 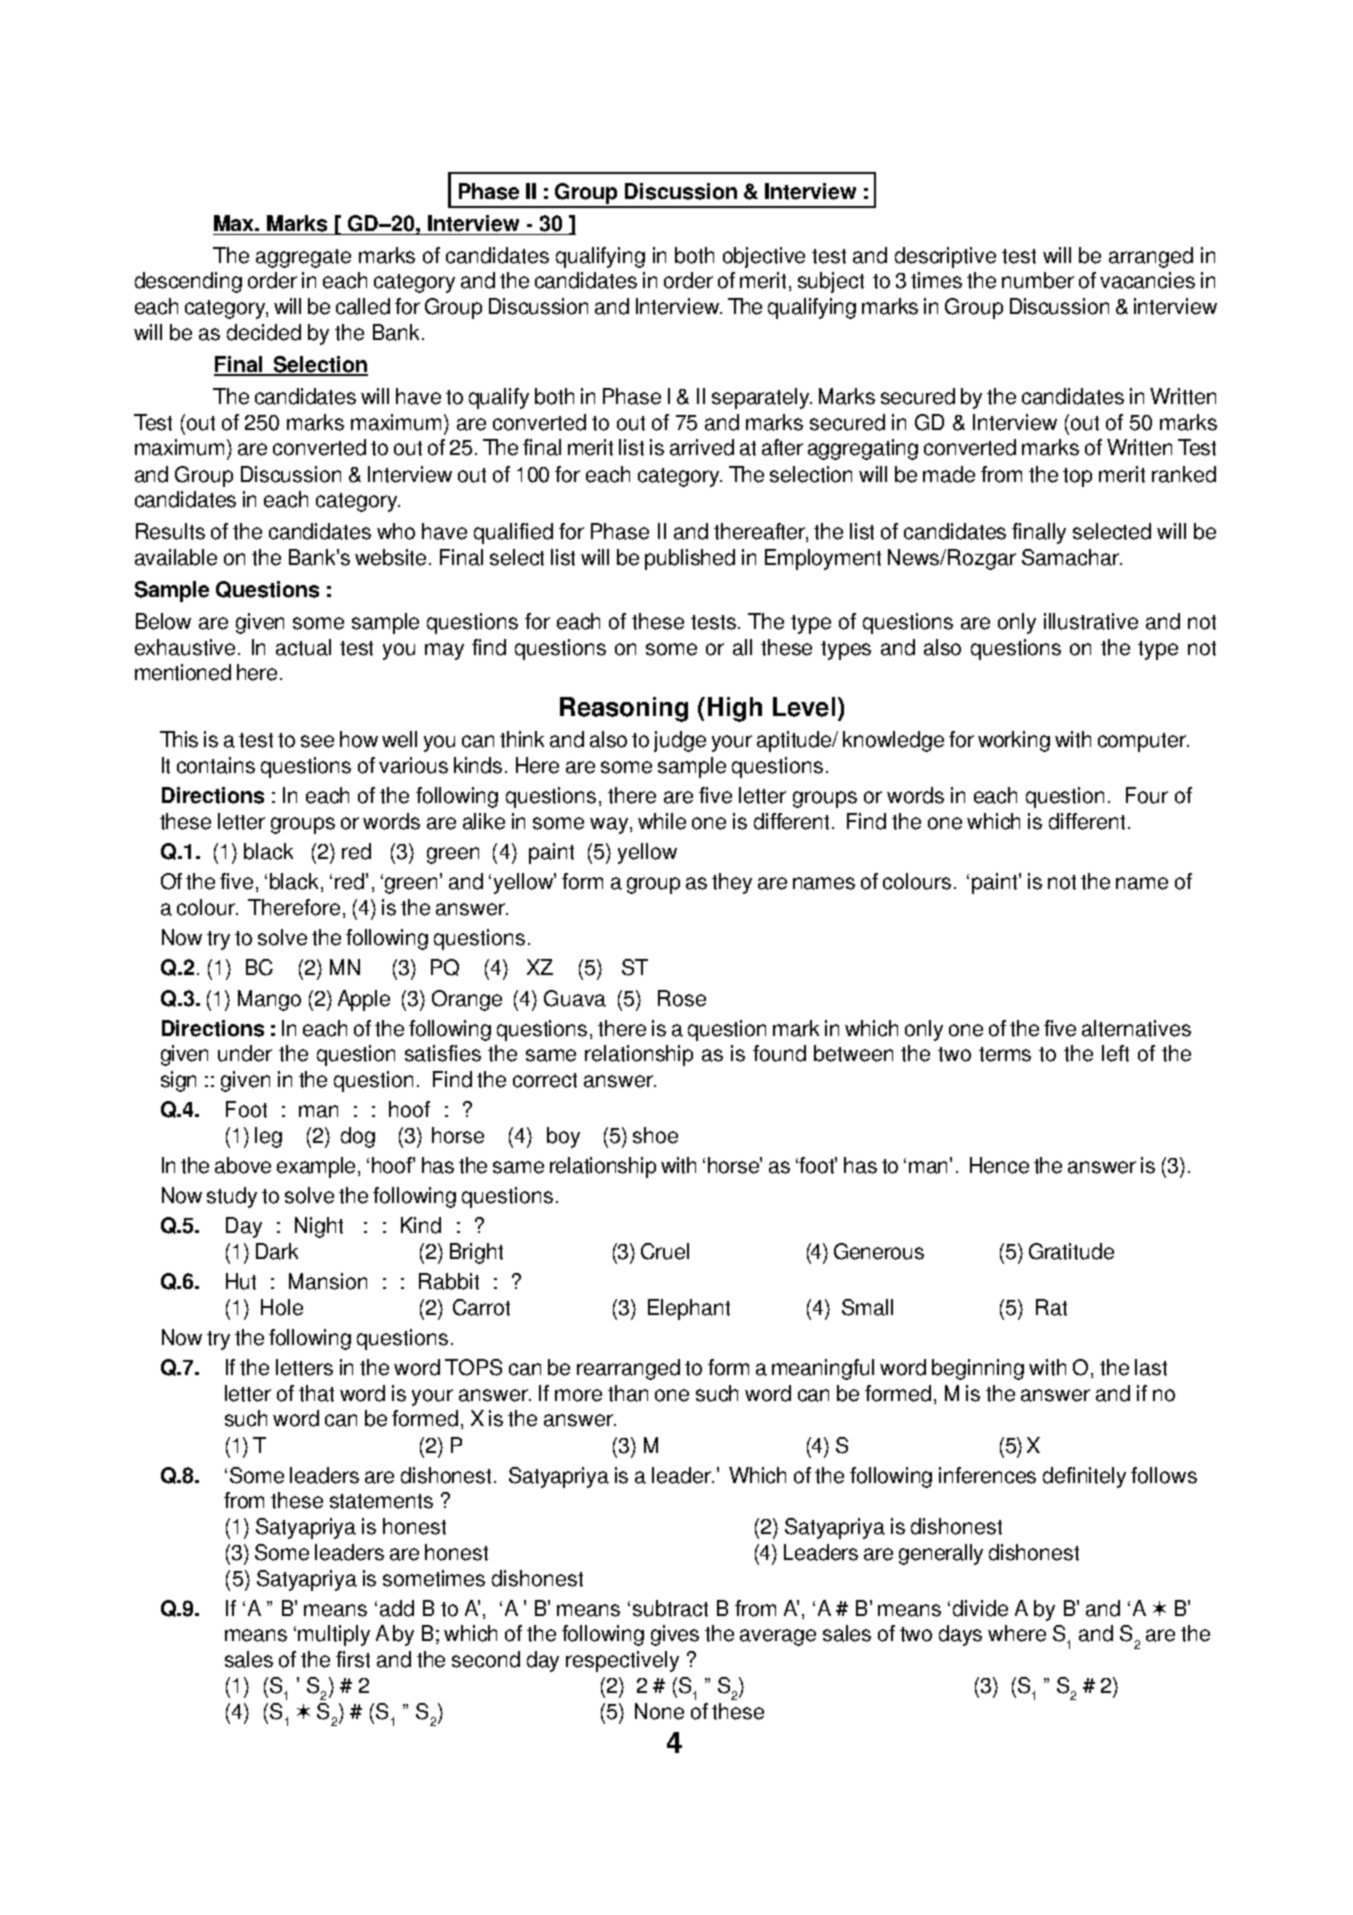 What do you see at coordinates (264, 332) in the image?
I see `decided` at bounding box center [264, 332].
